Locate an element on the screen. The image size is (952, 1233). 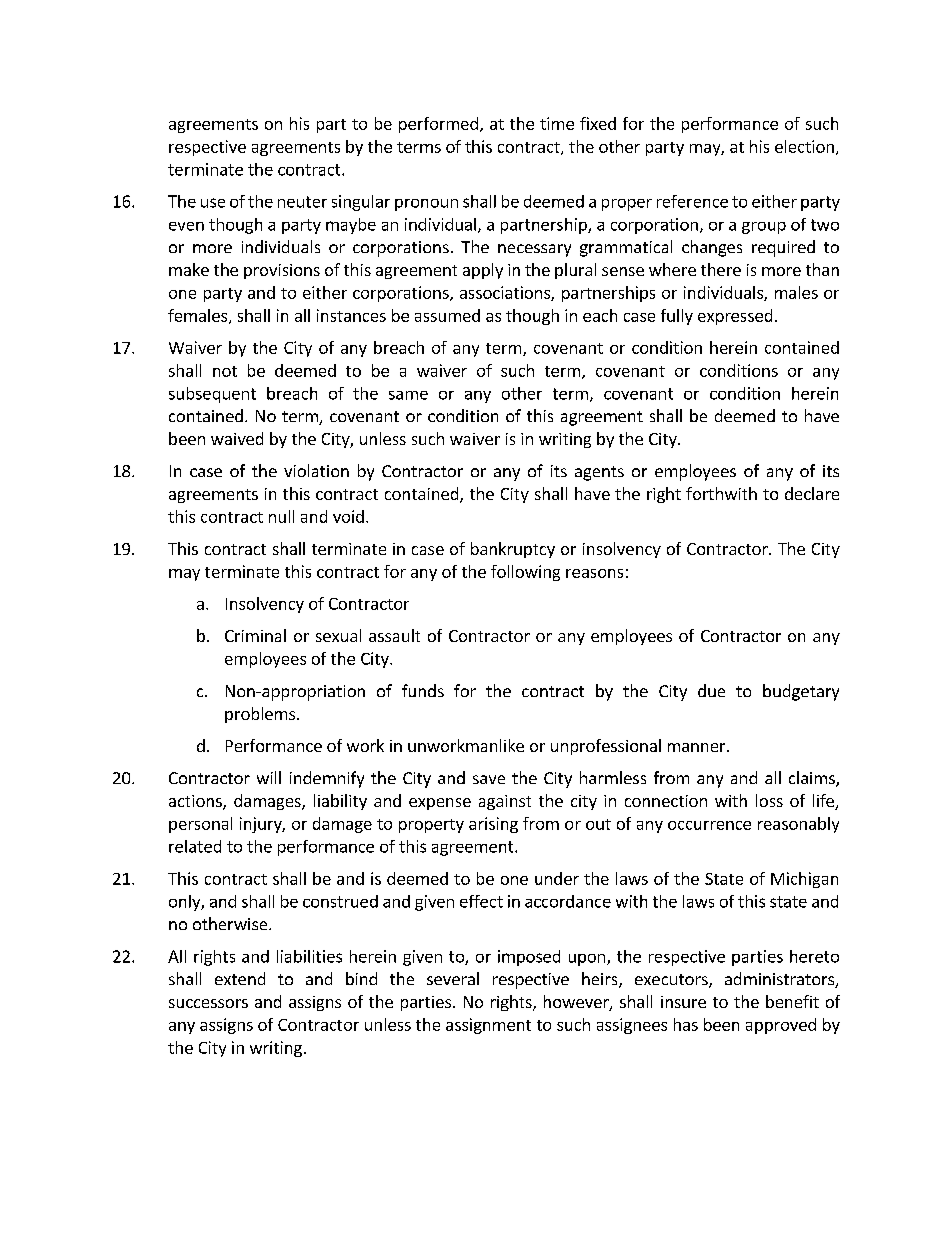
extend is located at coordinates (240, 978).
